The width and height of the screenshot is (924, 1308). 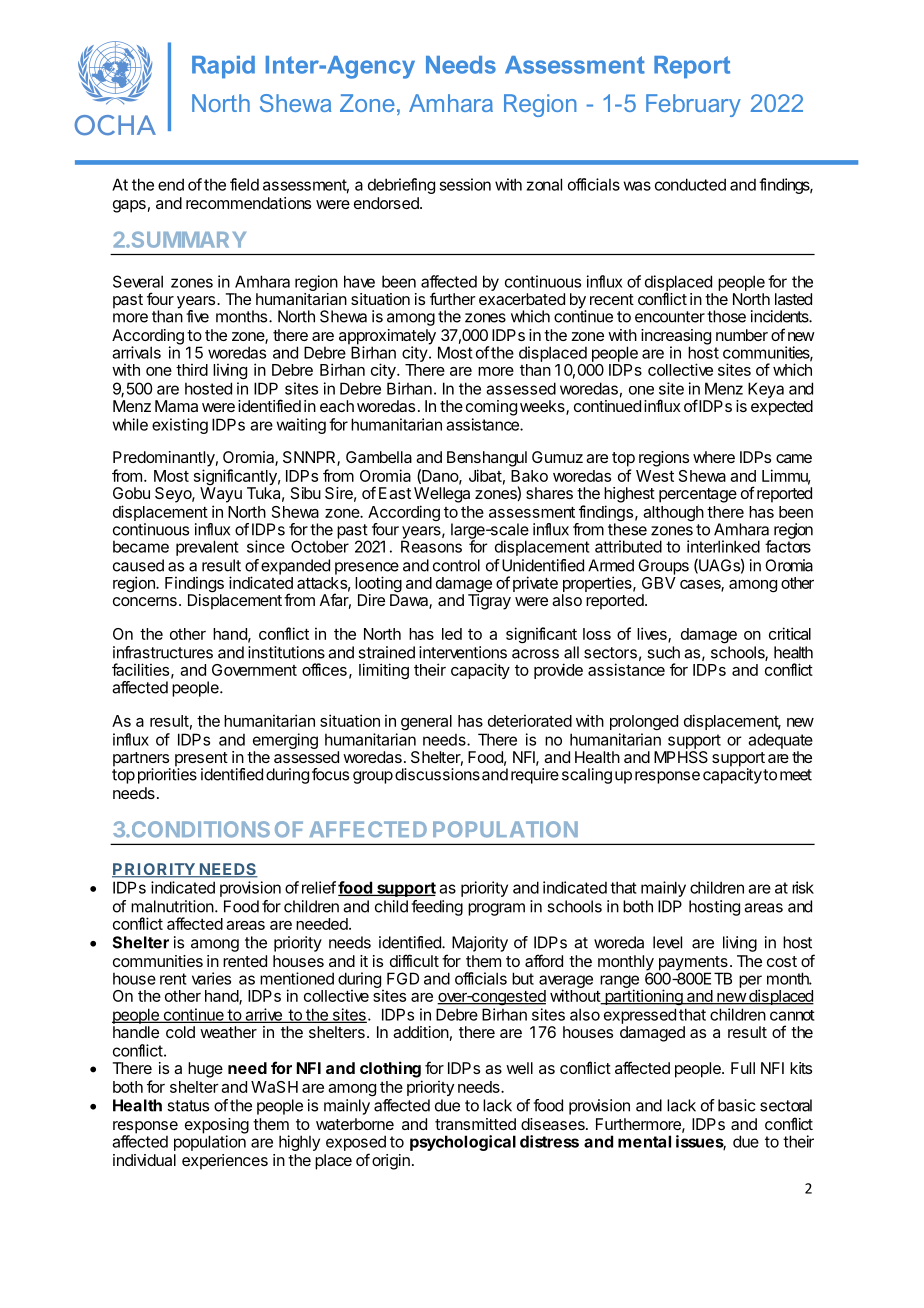 What do you see at coordinates (437, 774) in the screenshot?
I see `discussions` at bounding box center [437, 774].
